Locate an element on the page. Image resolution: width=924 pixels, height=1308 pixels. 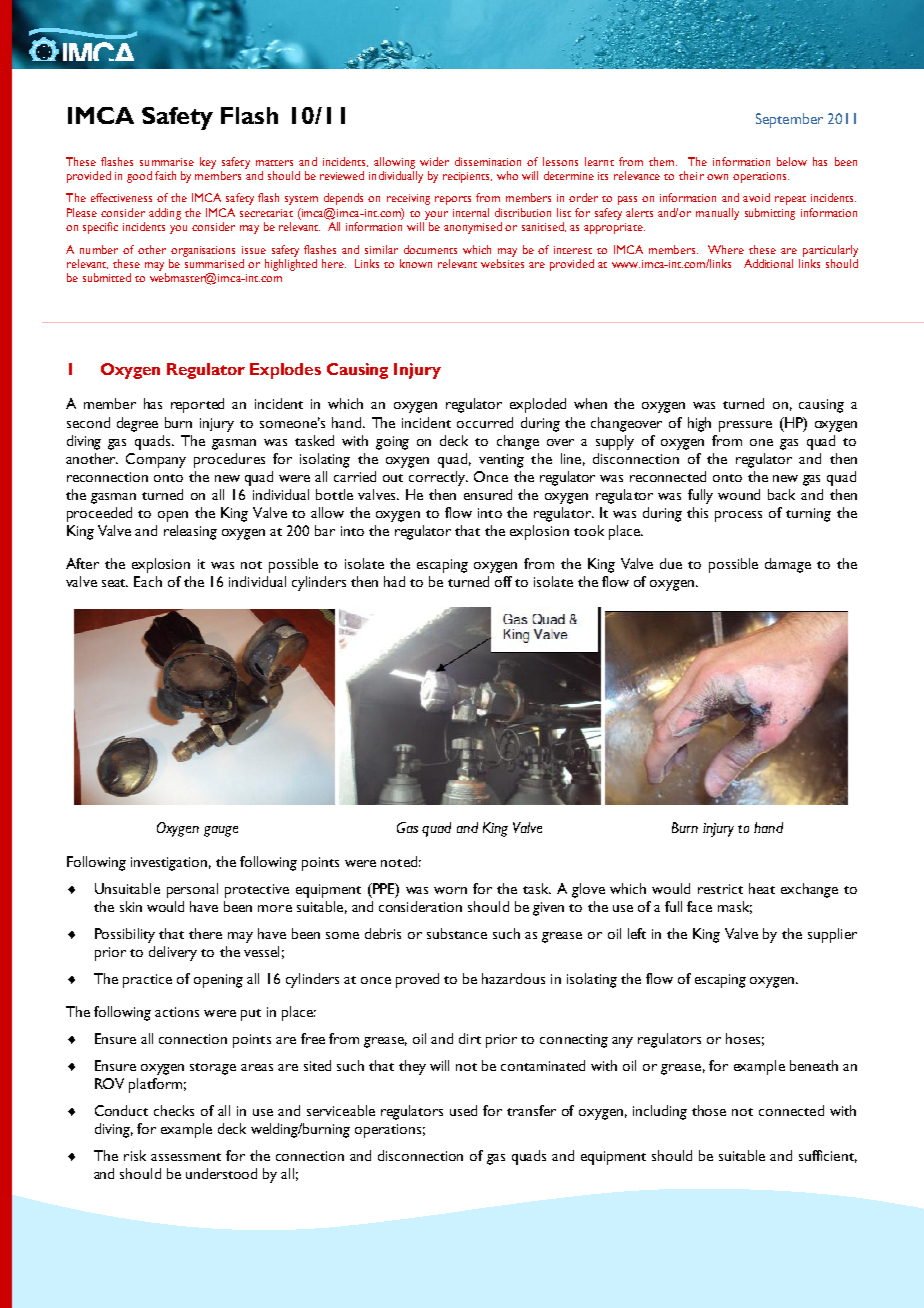
used is located at coordinates (463, 1110).
